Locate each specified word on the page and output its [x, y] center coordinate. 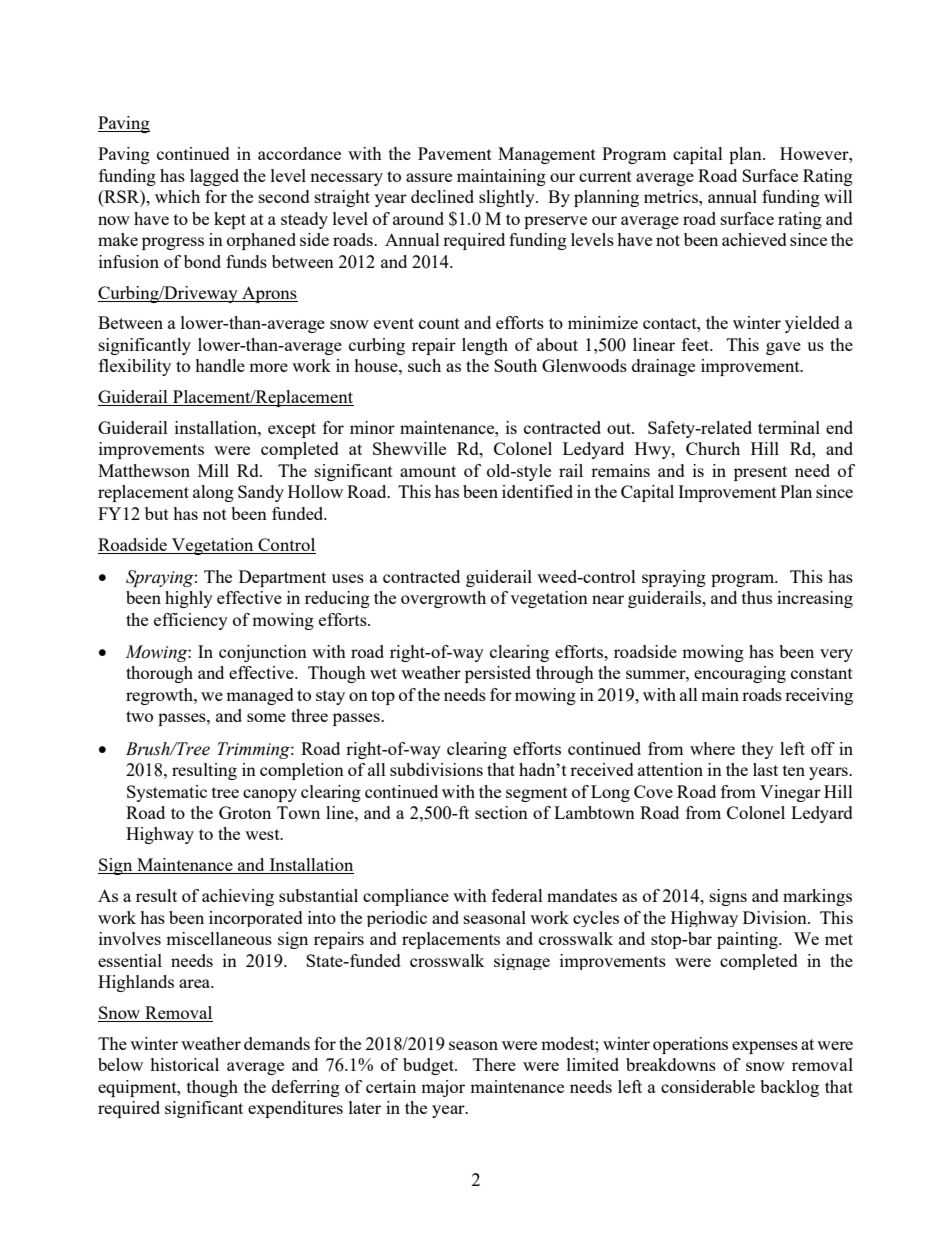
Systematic [167, 793]
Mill [213, 470]
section [501, 812]
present [760, 473]
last [765, 769]
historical [184, 1064]
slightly [508, 198]
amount [428, 471]
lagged [214, 177]
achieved [754, 239]
